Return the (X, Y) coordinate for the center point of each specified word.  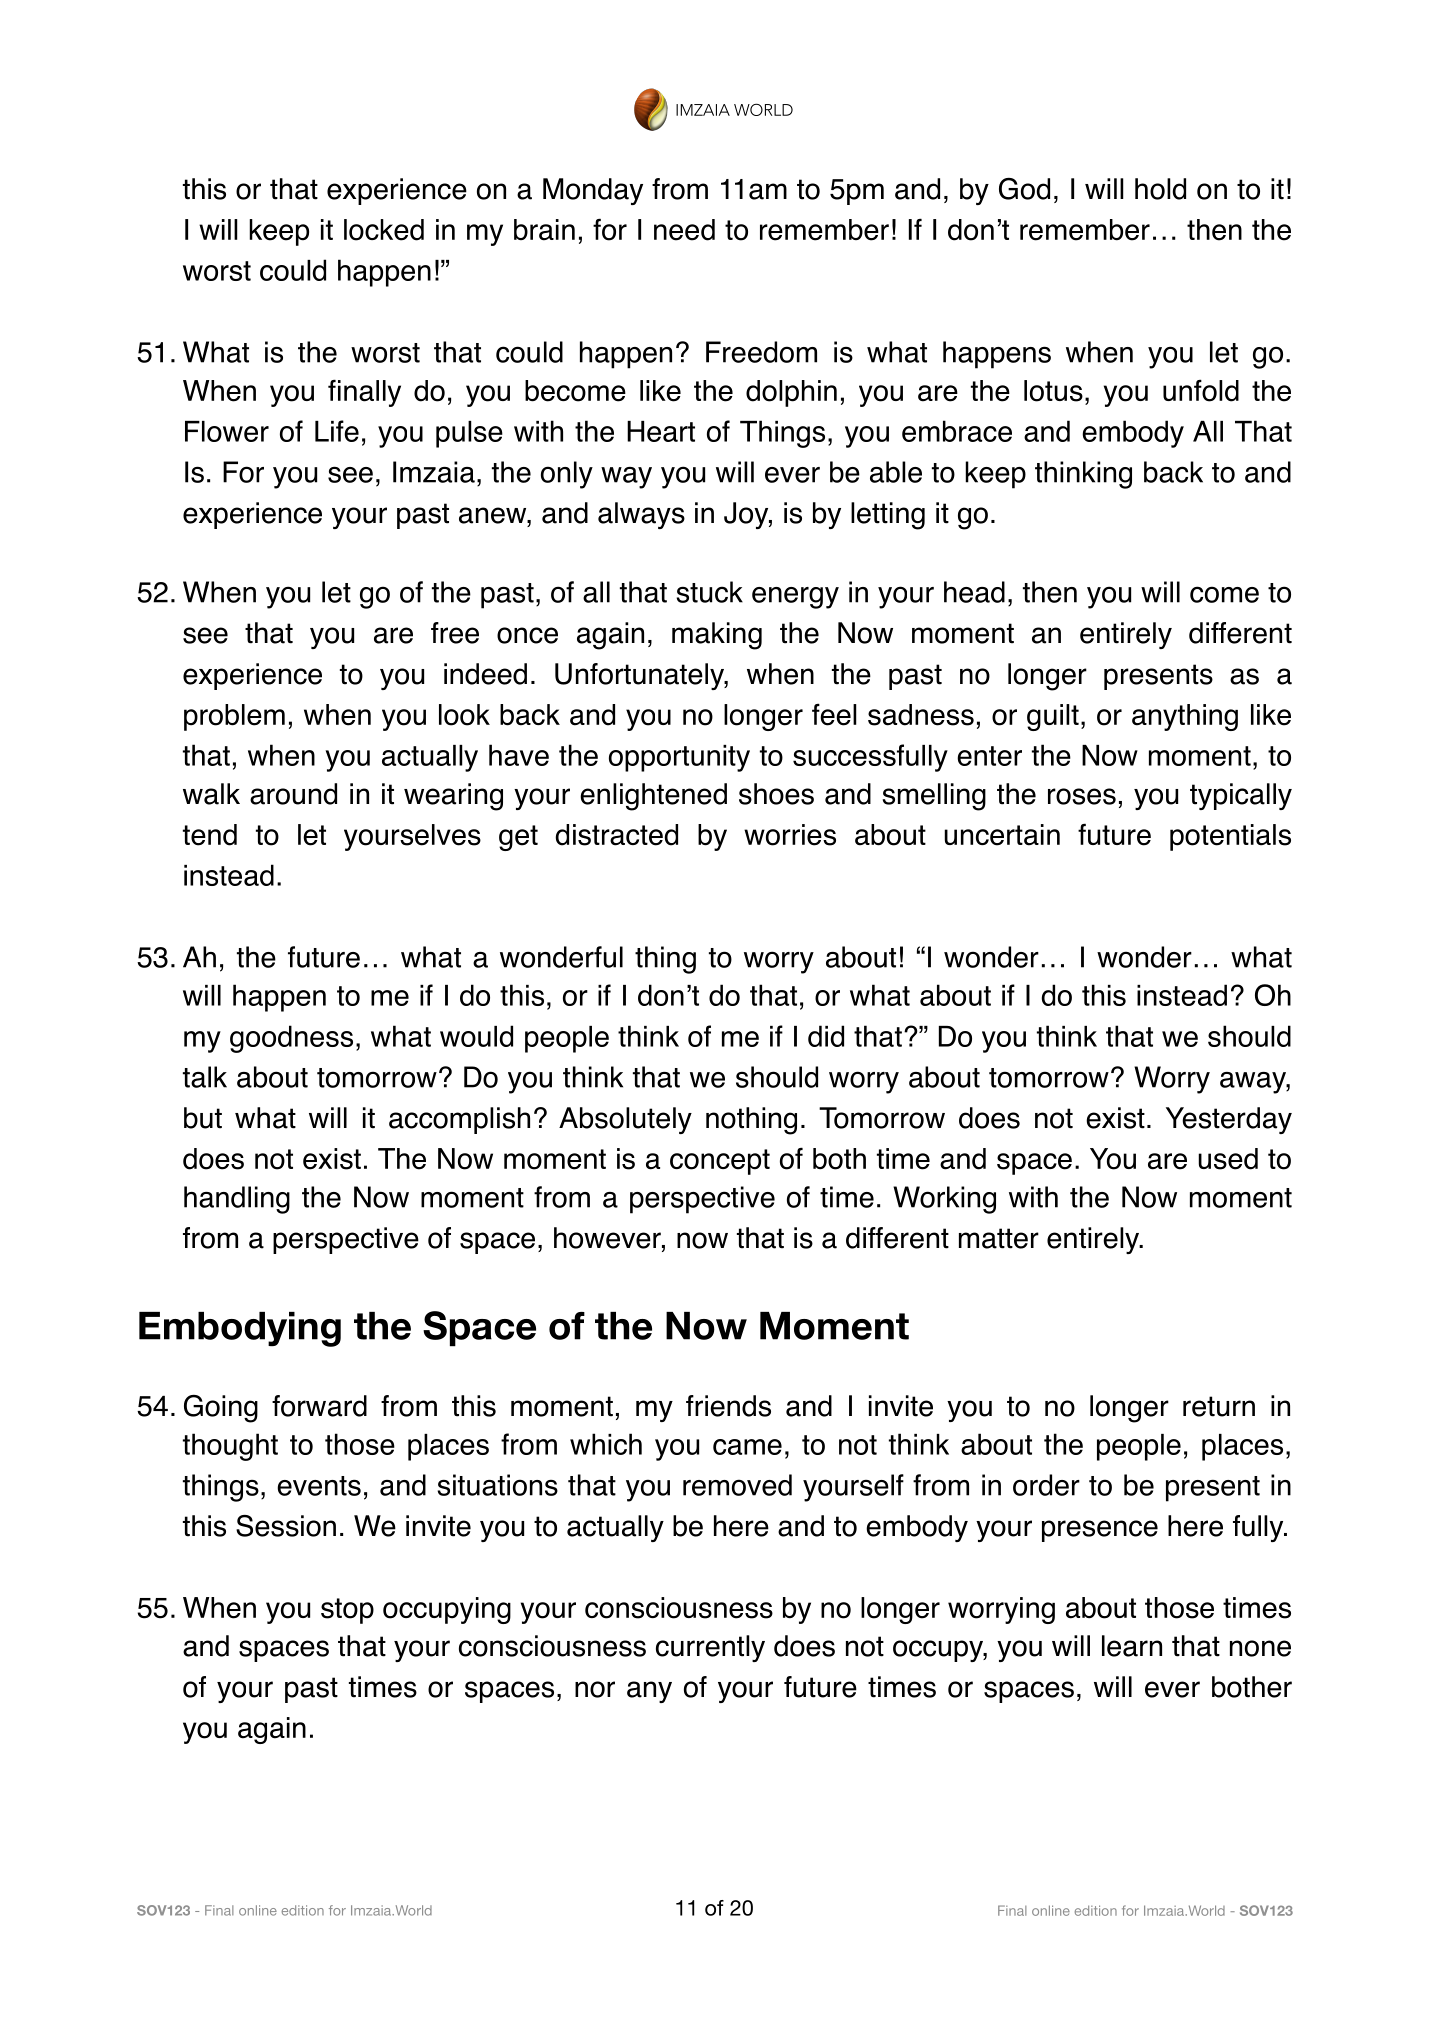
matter (999, 1238)
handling (237, 1200)
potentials (1230, 837)
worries (790, 835)
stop (347, 1611)
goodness (291, 1039)
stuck (709, 592)
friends (728, 1406)
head (974, 592)
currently (710, 1648)
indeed (485, 674)
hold (1160, 189)
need (684, 230)
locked (384, 230)
